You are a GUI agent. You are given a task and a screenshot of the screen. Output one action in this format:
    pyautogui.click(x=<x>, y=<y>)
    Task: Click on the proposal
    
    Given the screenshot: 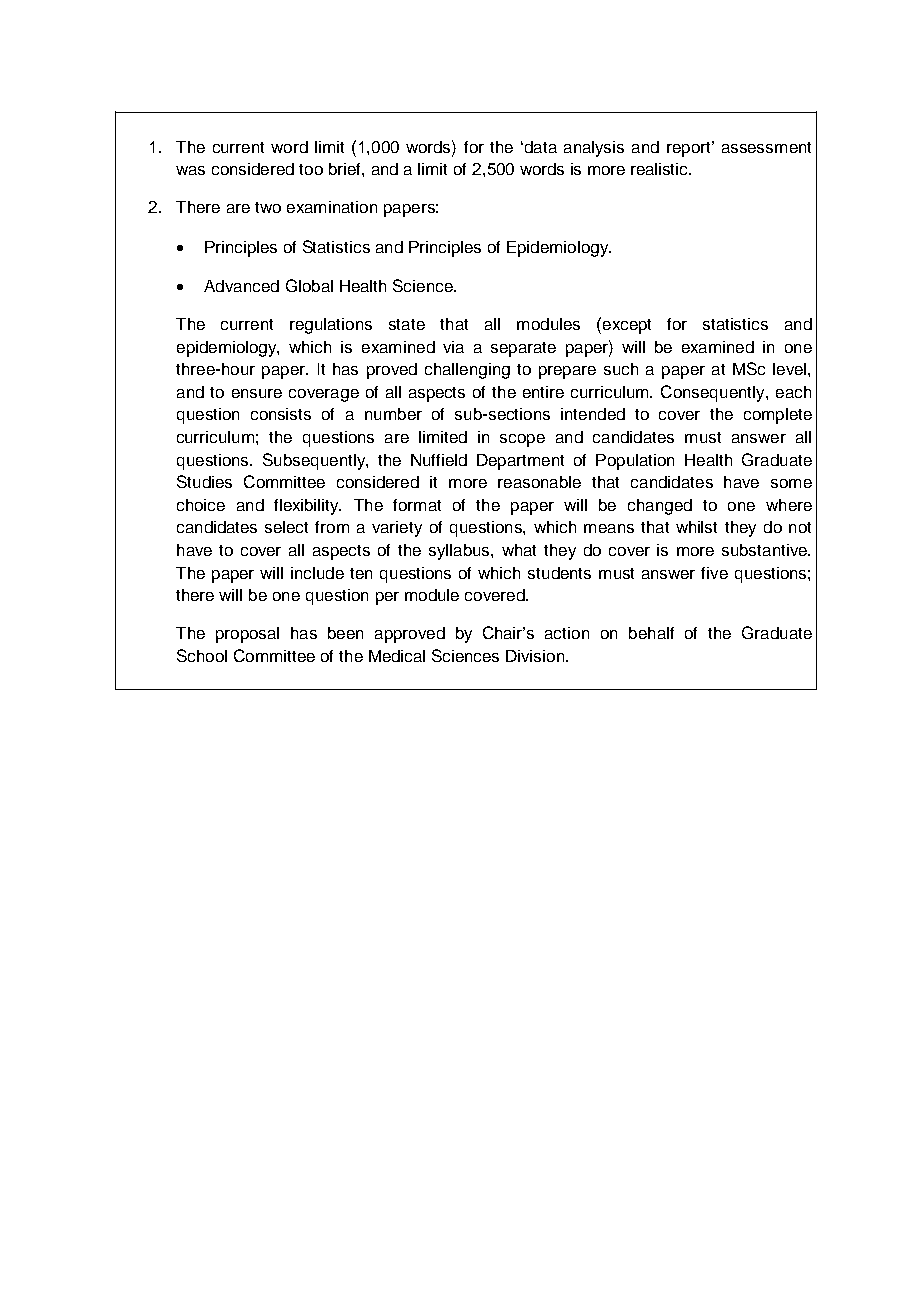 What is the action you would take?
    pyautogui.click(x=247, y=635)
